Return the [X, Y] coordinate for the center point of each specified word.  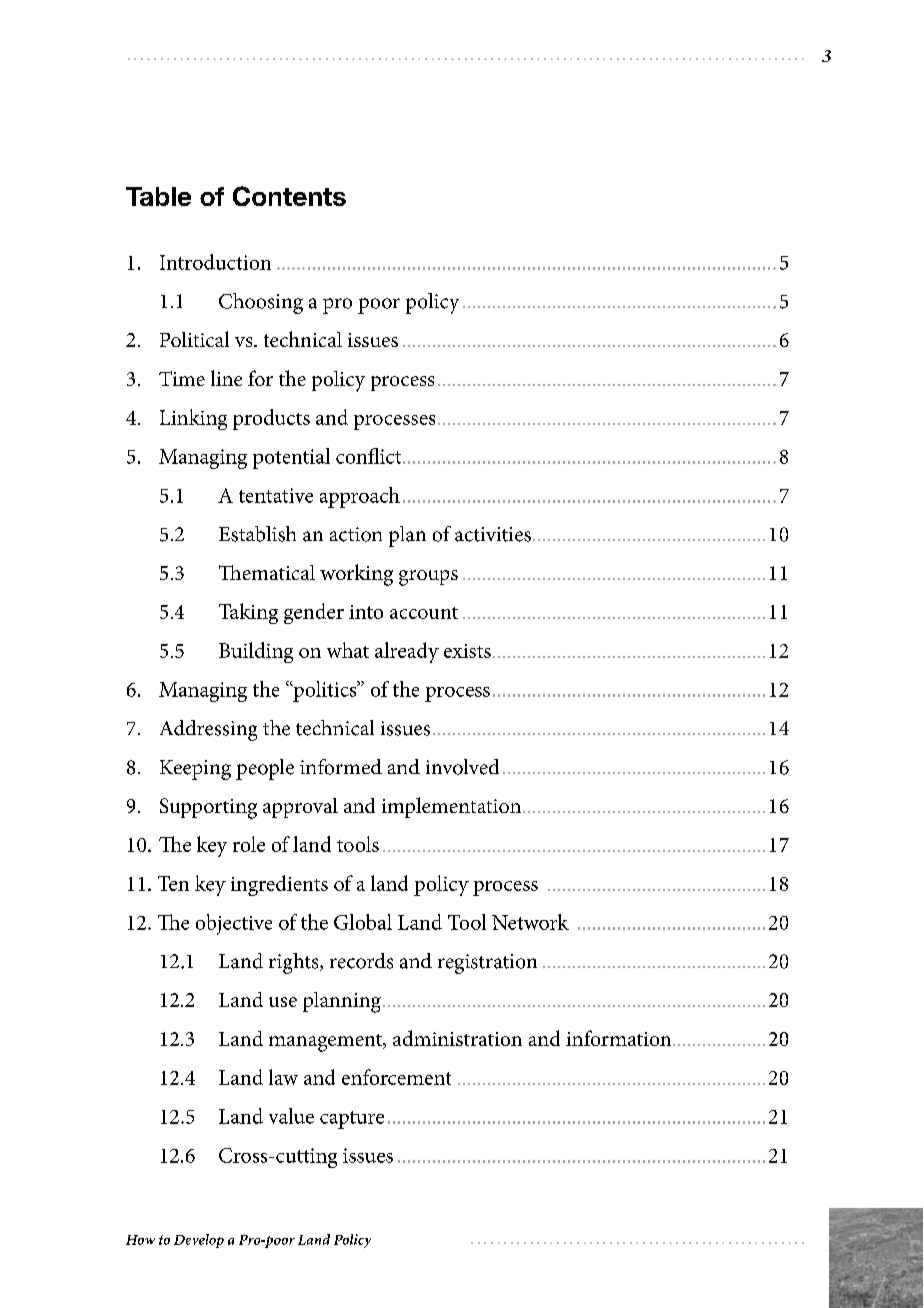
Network [530, 922]
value [291, 1116]
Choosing [261, 303]
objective [234, 924]
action [356, 534]
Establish [257, 534]
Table [158, 196]
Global [363, 922]
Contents [289, 196]
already [407, 652]
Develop [199, 1241]
